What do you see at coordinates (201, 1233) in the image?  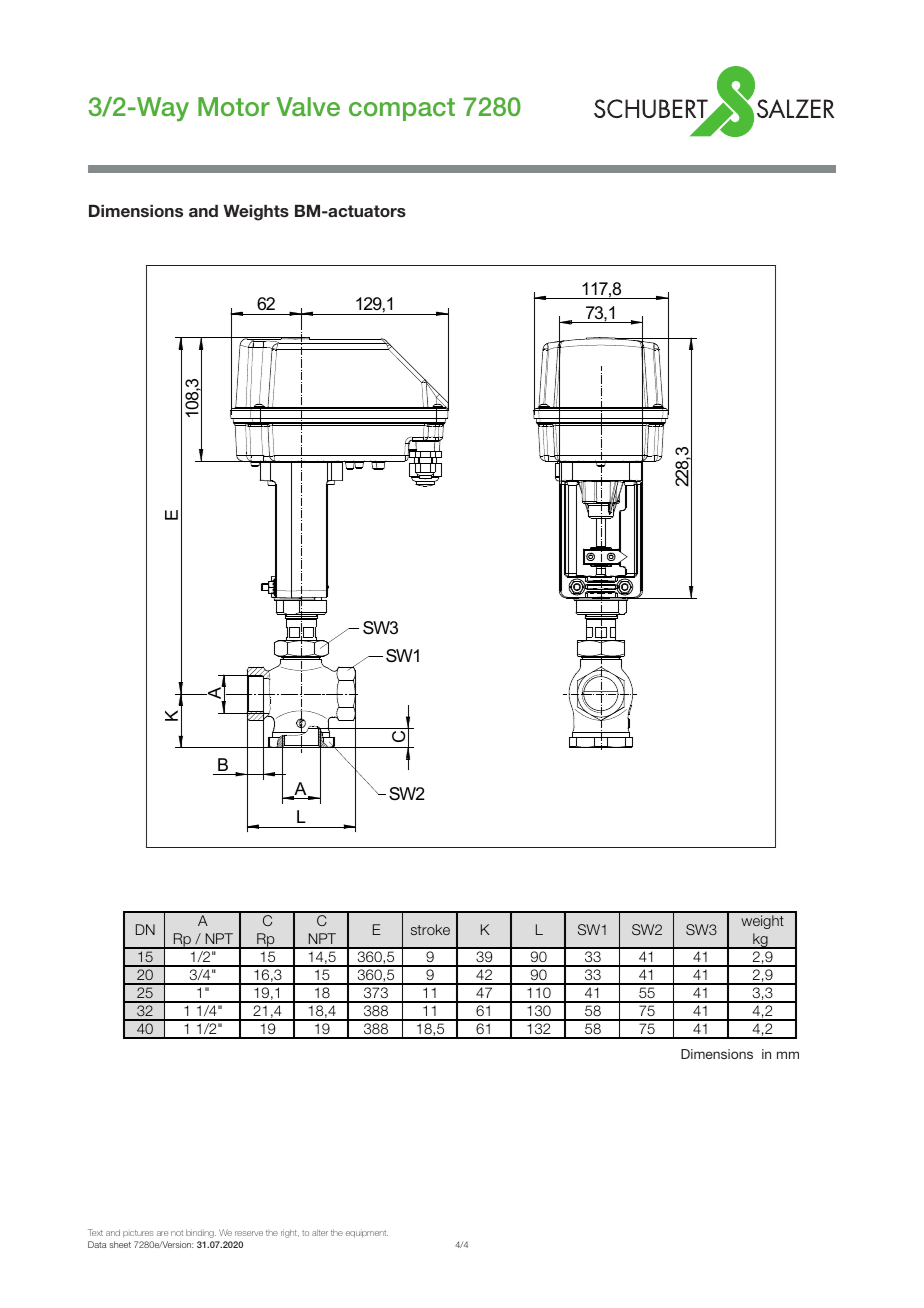 I see `binding` at bounding box center [201, 1233].
